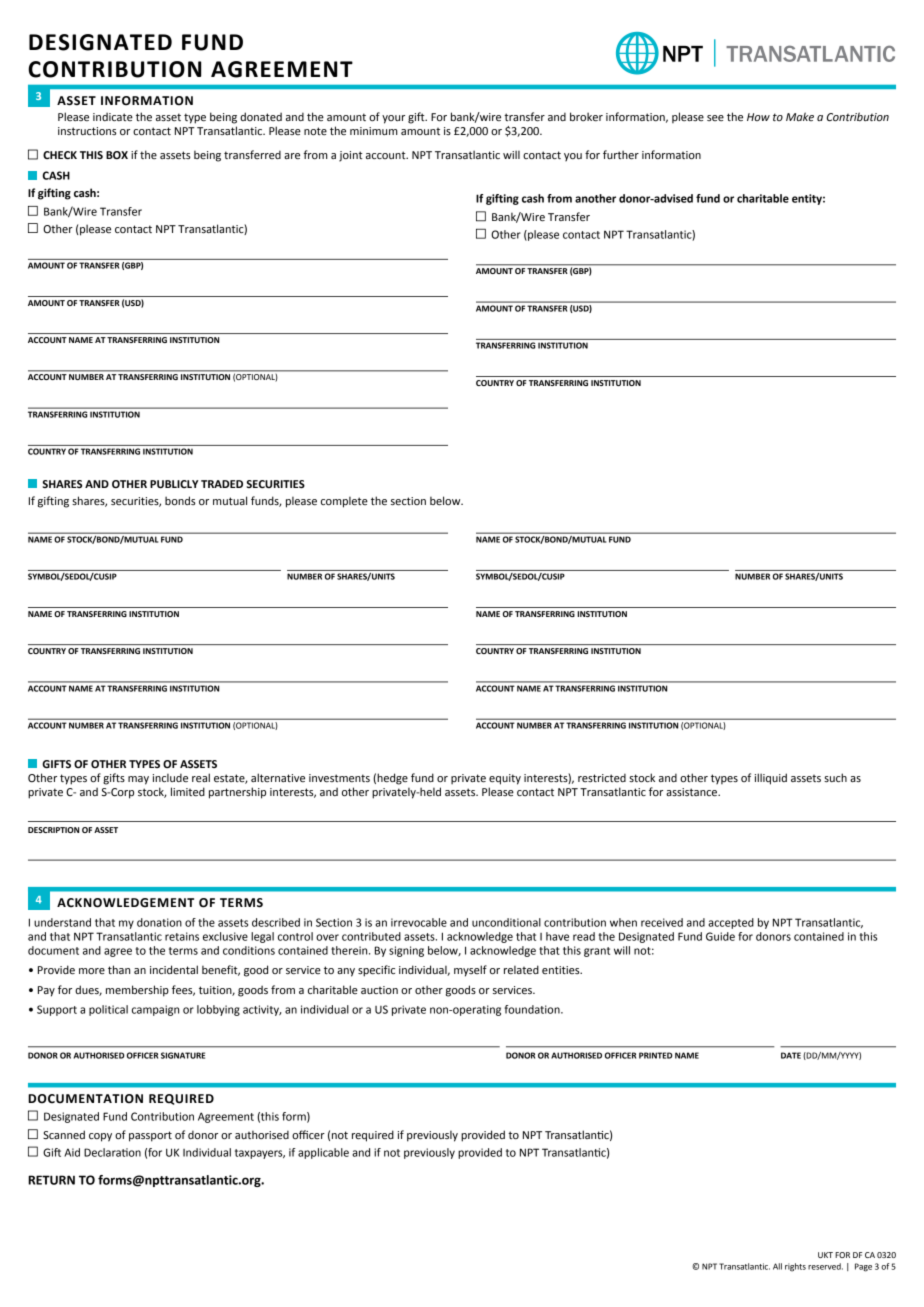 The height and width of the screenshot is (1307, 924). Describe the element at coordinates (393, 119) in the screenshot. I see `your` at that location.
